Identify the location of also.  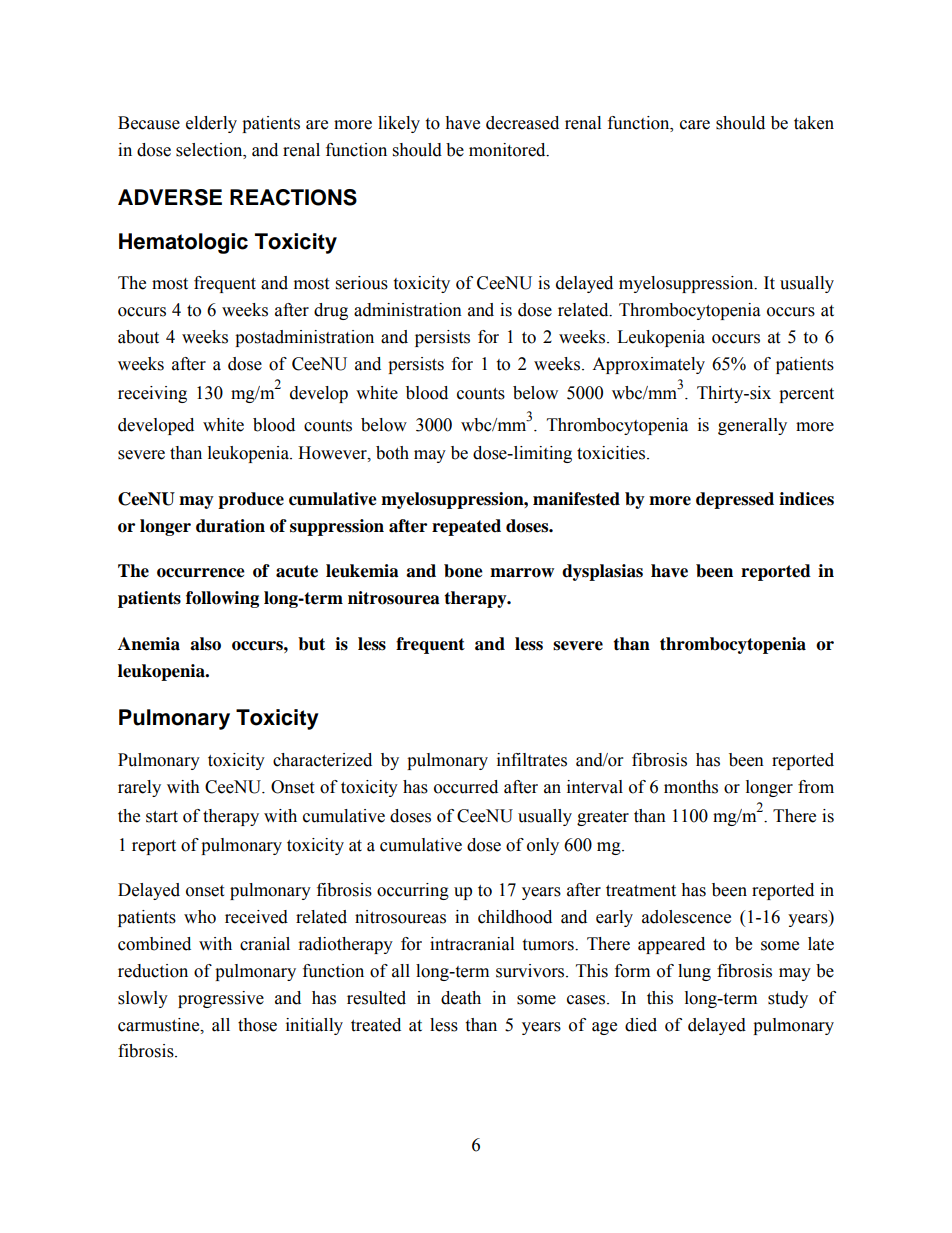
(205, 644).
